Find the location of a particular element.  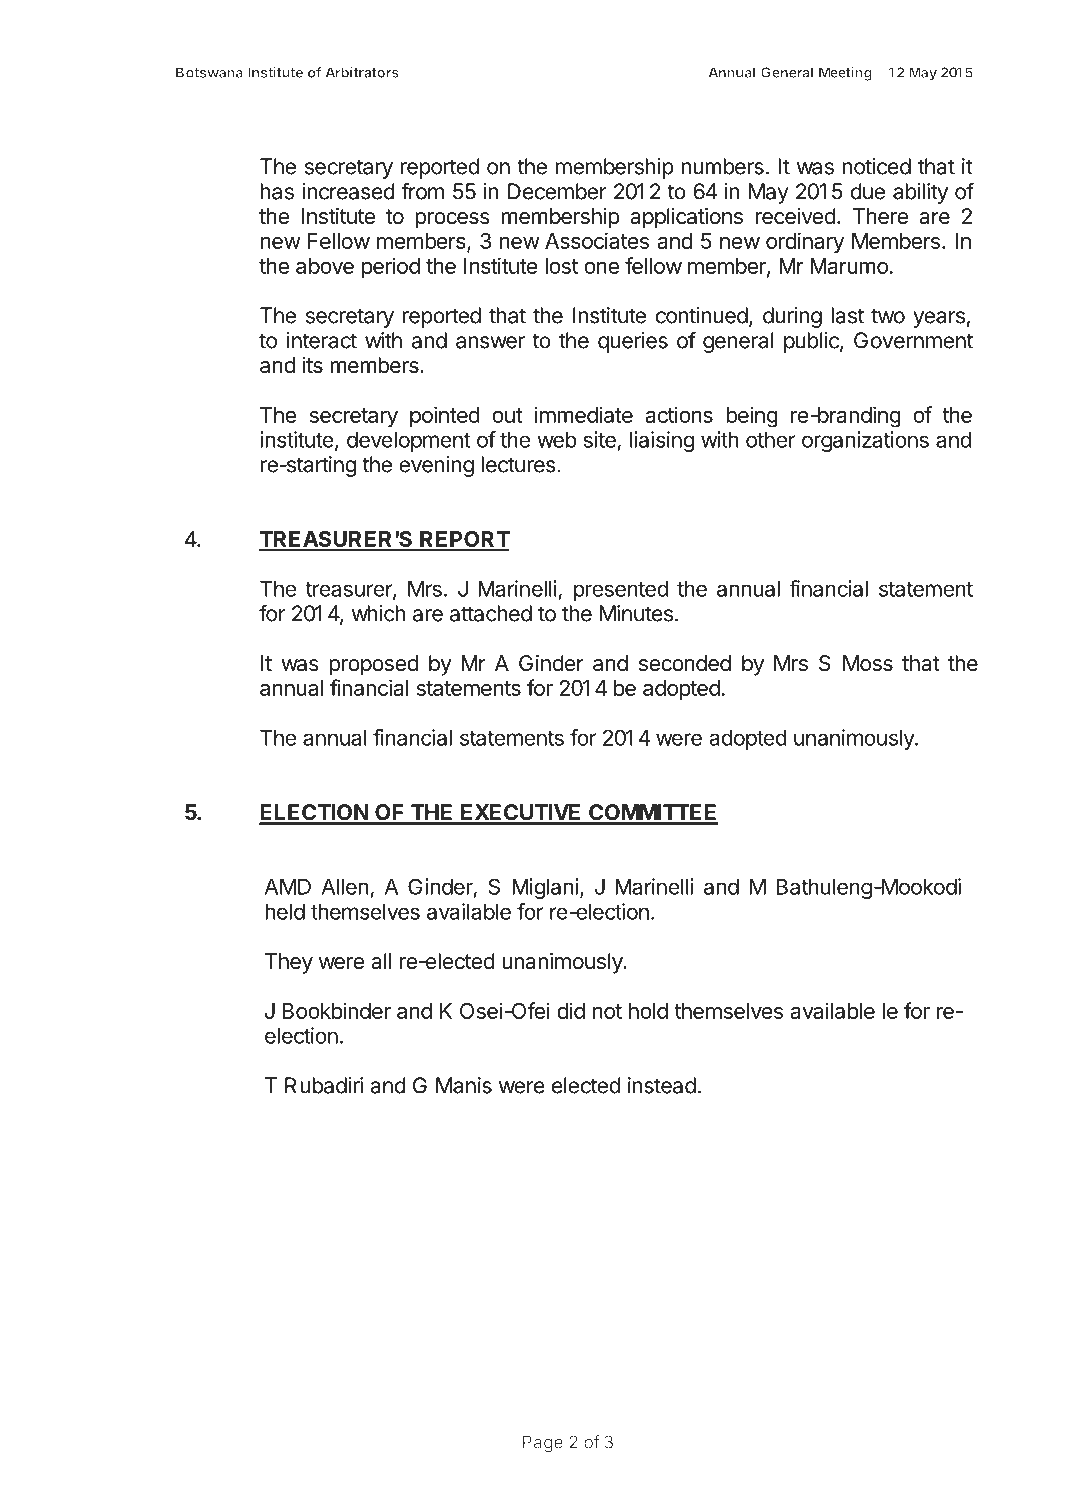

seconded is located at coordinates (685, 663).
